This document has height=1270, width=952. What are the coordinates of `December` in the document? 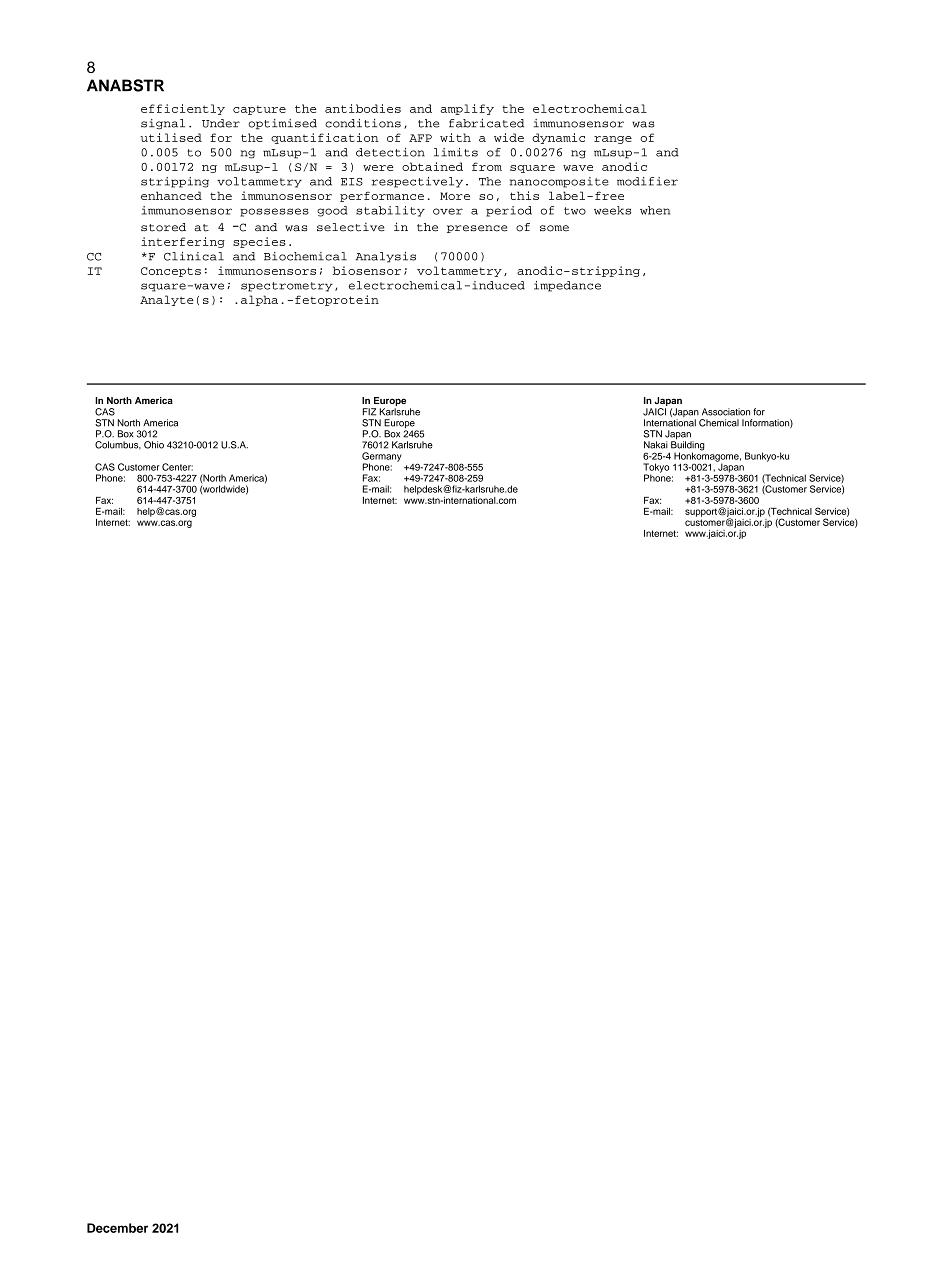 It's located at (117, 1228).
